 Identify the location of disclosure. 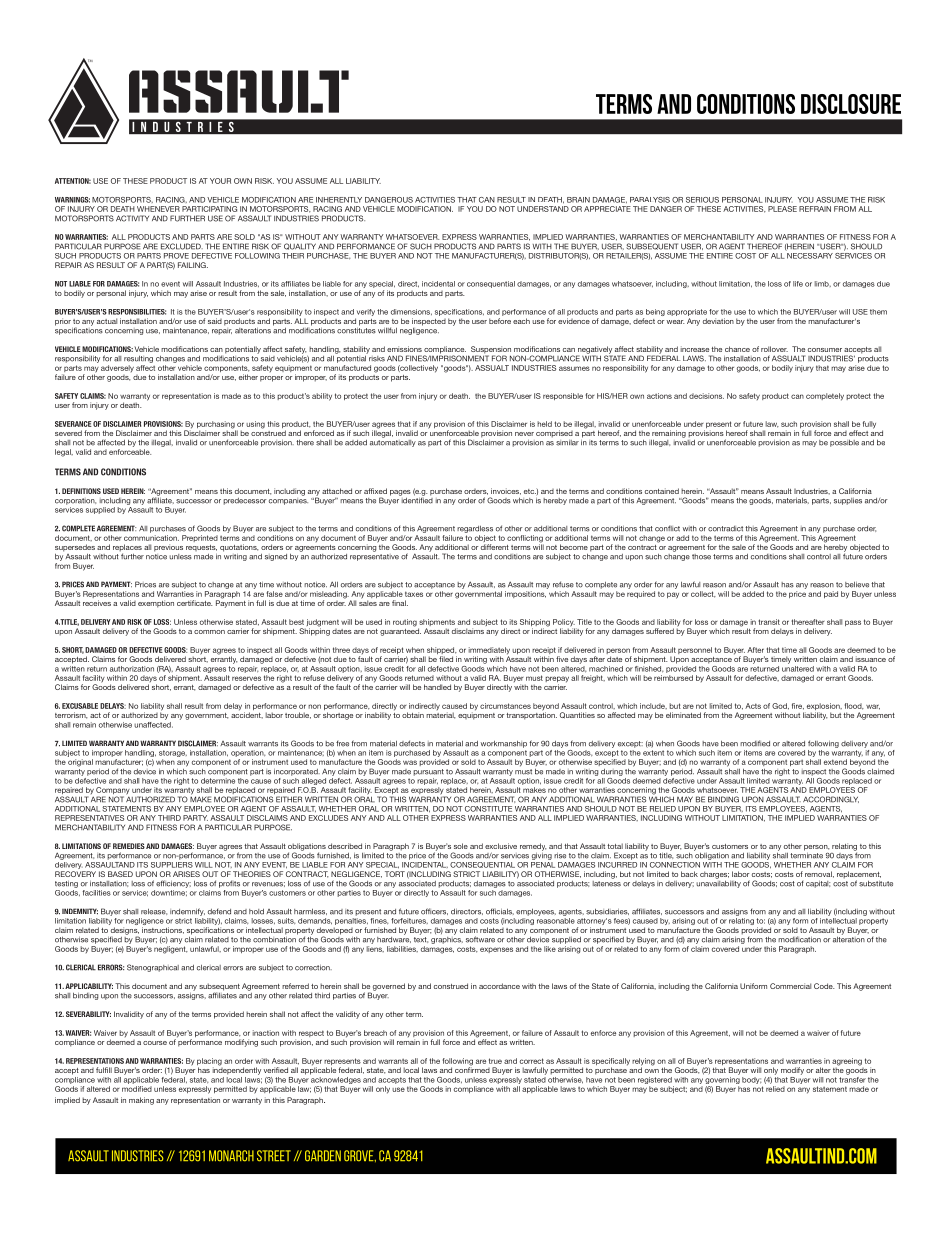
(851, 104).
